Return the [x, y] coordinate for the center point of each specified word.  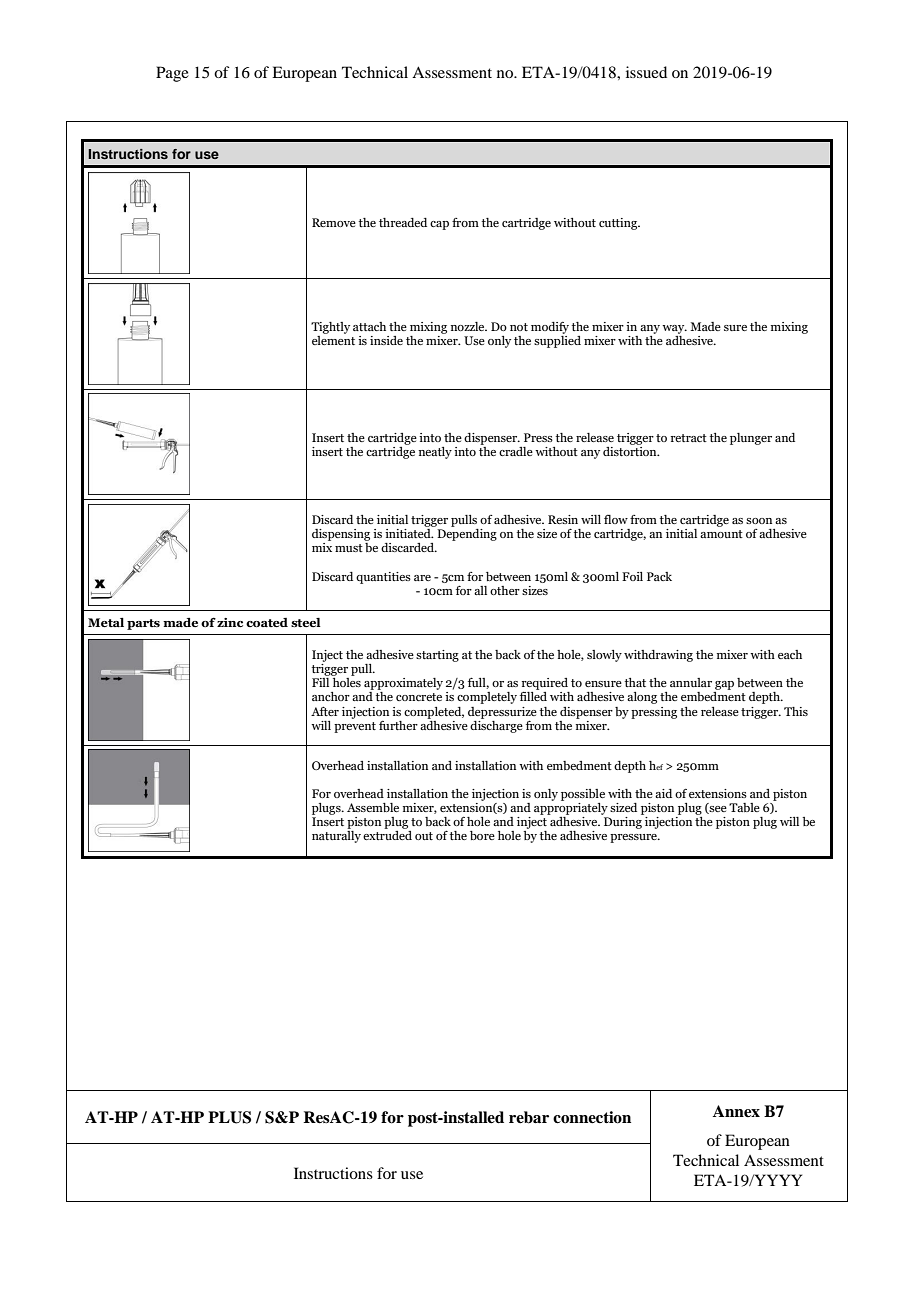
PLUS [229, 1117]
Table [744, 807]
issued [646, 72]
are [422, 578]
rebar [529, 1117]
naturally [336, 837]
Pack [659, 576]
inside [386, 340]
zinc [230, 622]
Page [172, 74]
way [674, 329]
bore [482, 835]
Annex [736, 1111]
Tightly [330, 328]
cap [439, 225]
